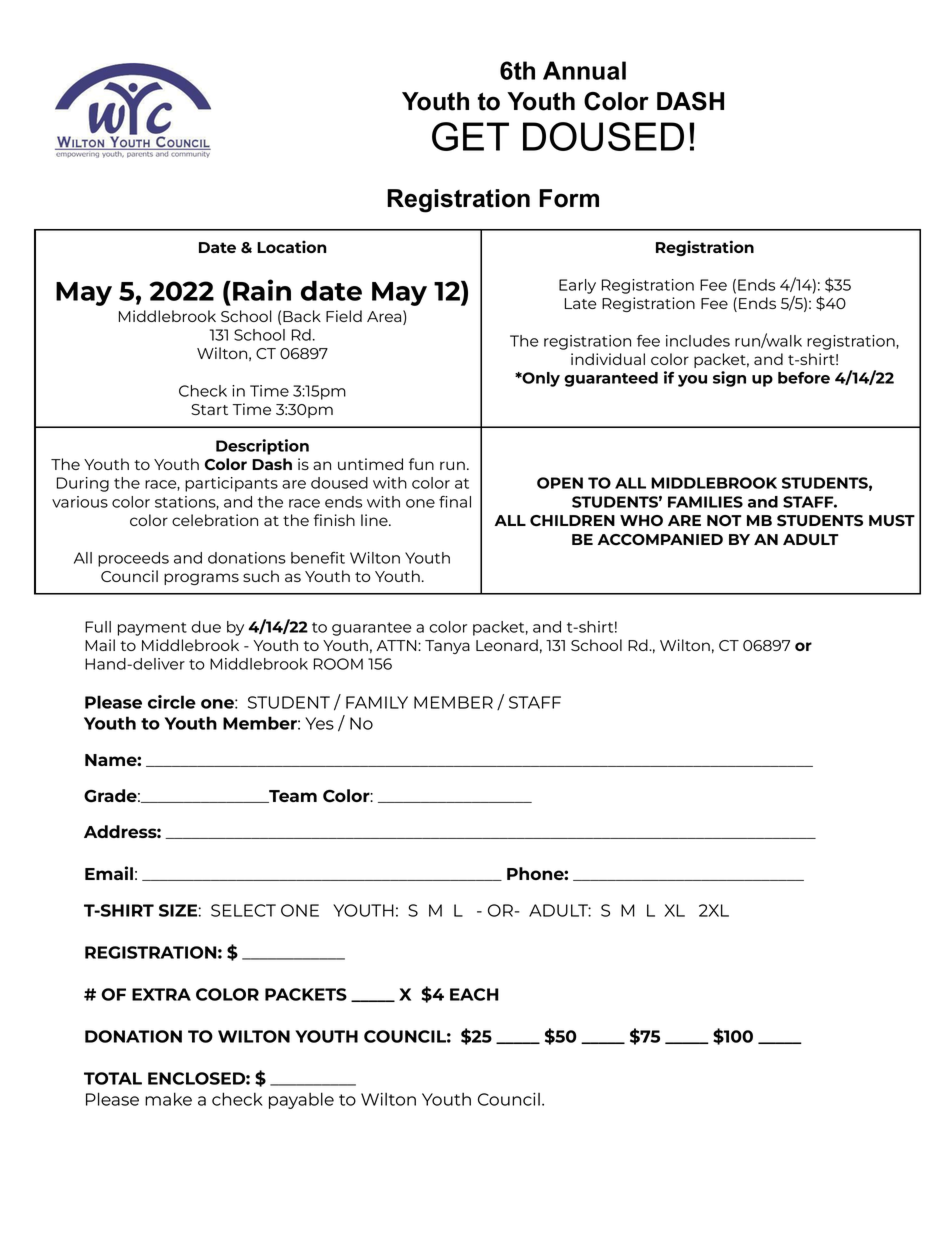 The height and width of the image is (1233, 952). What do you see at coordinates (172, 702) in the image?
I see `circle` at bounding box center [172, 702].
